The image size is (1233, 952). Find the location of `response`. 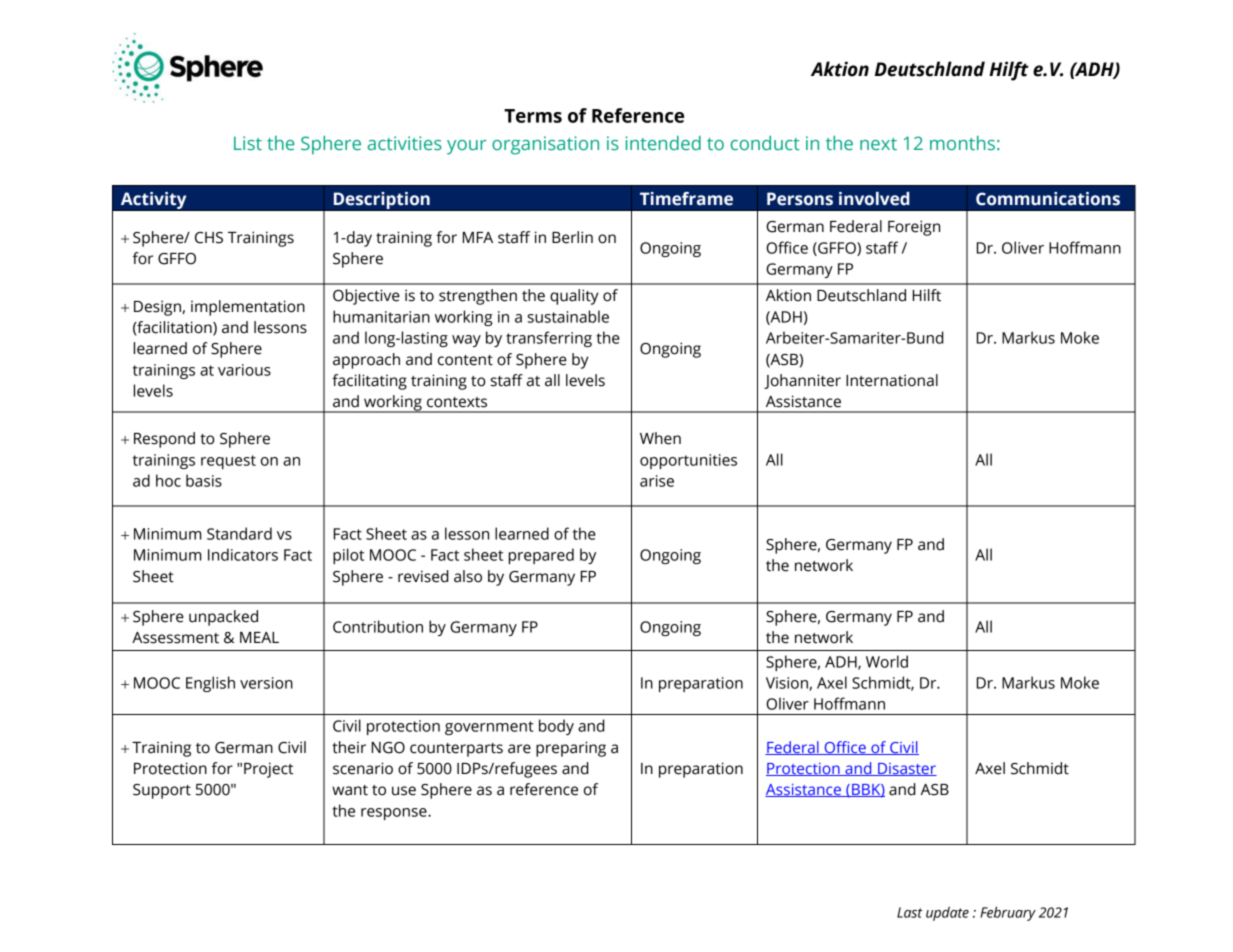

response is located at coordinates (395, 814).
